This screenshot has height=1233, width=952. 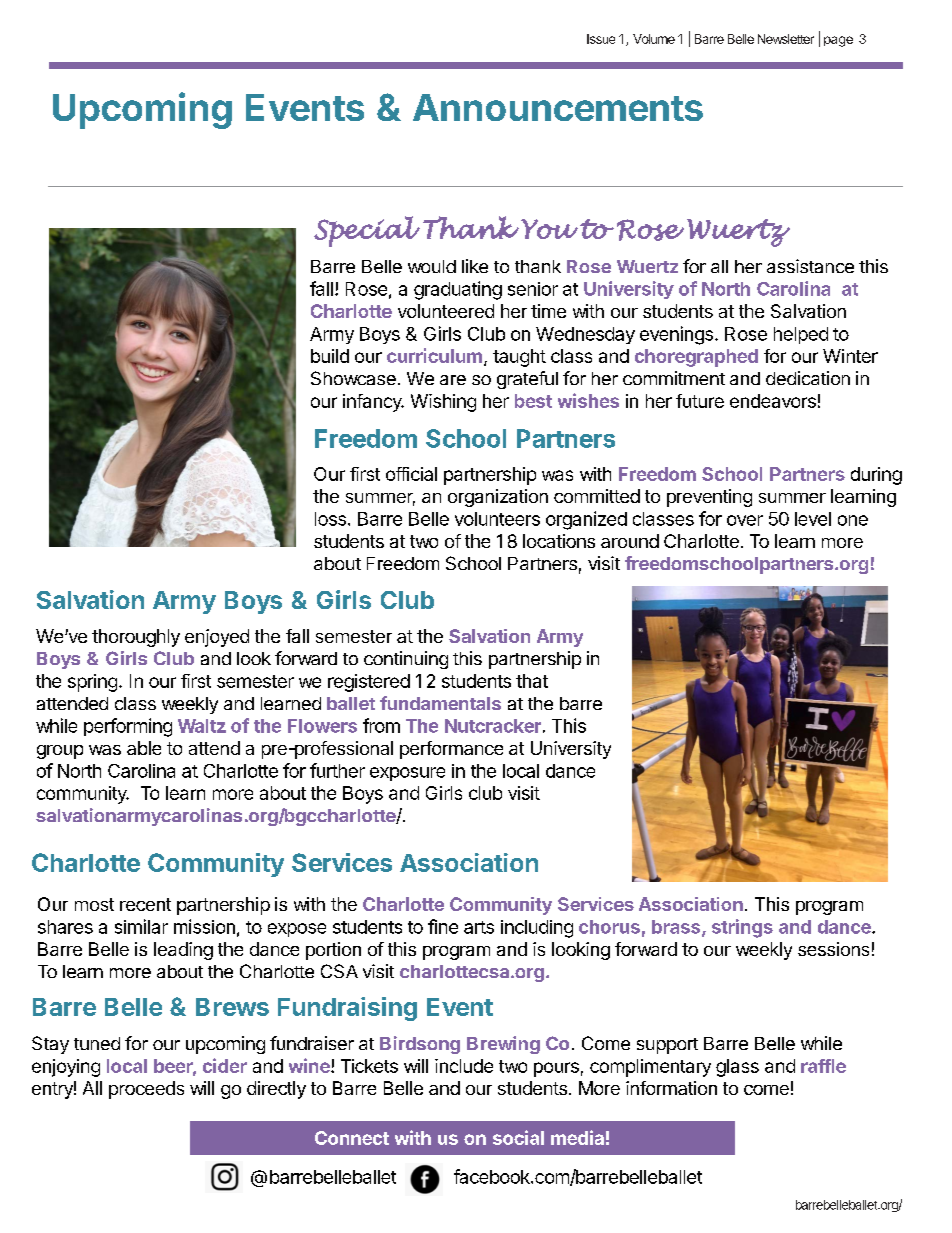 I want to click on would, so click(x=432, y=266).
